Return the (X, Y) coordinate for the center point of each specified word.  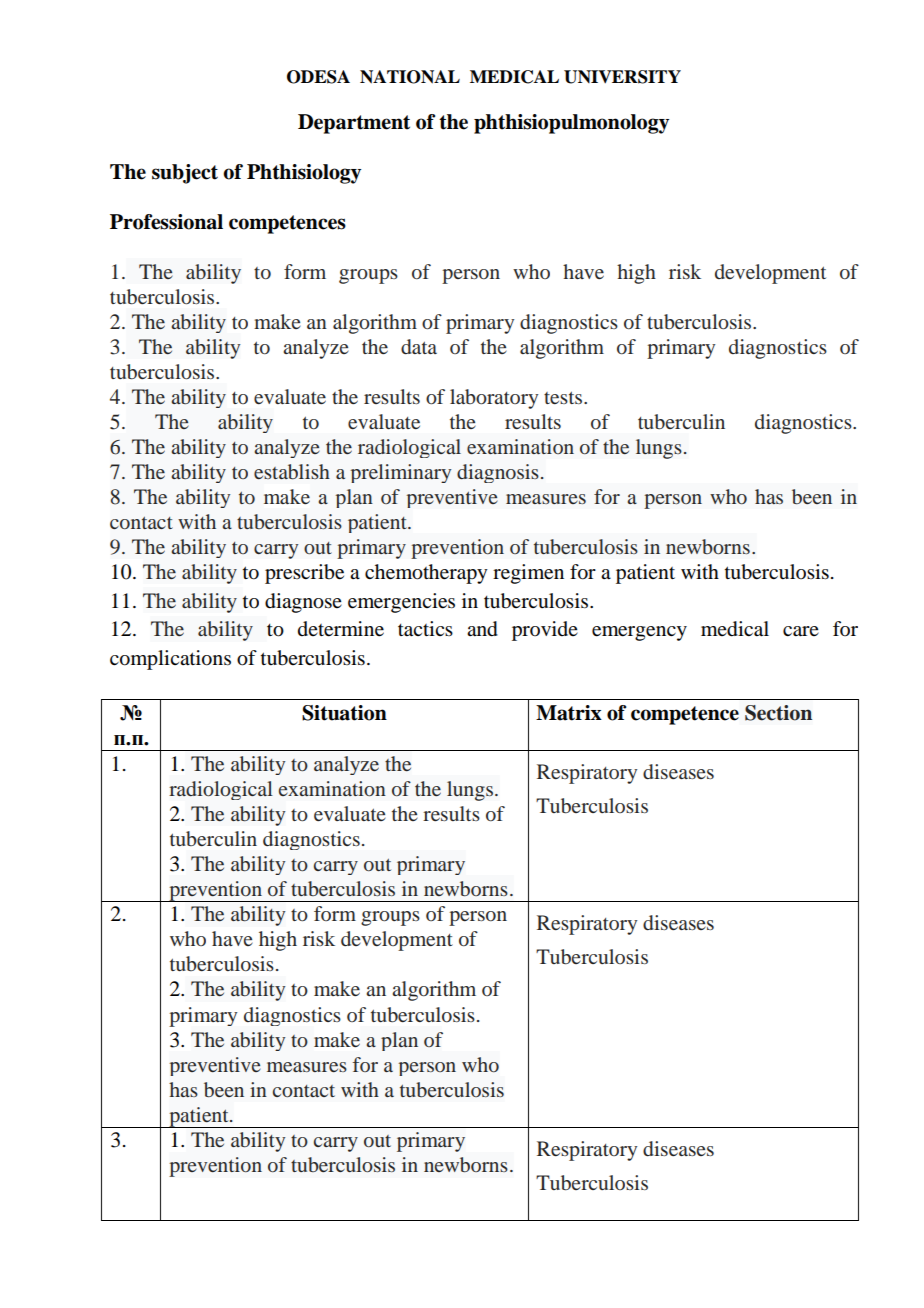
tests (564, 397)
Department (354, 124)
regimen (528, 574)
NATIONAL (410, 77)
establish (292, 471)
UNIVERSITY (622, 77)
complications (170, 660)
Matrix (569, 713)
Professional (166, 222)
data (419, 346)
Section (778, 713)
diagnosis (498, 473)
